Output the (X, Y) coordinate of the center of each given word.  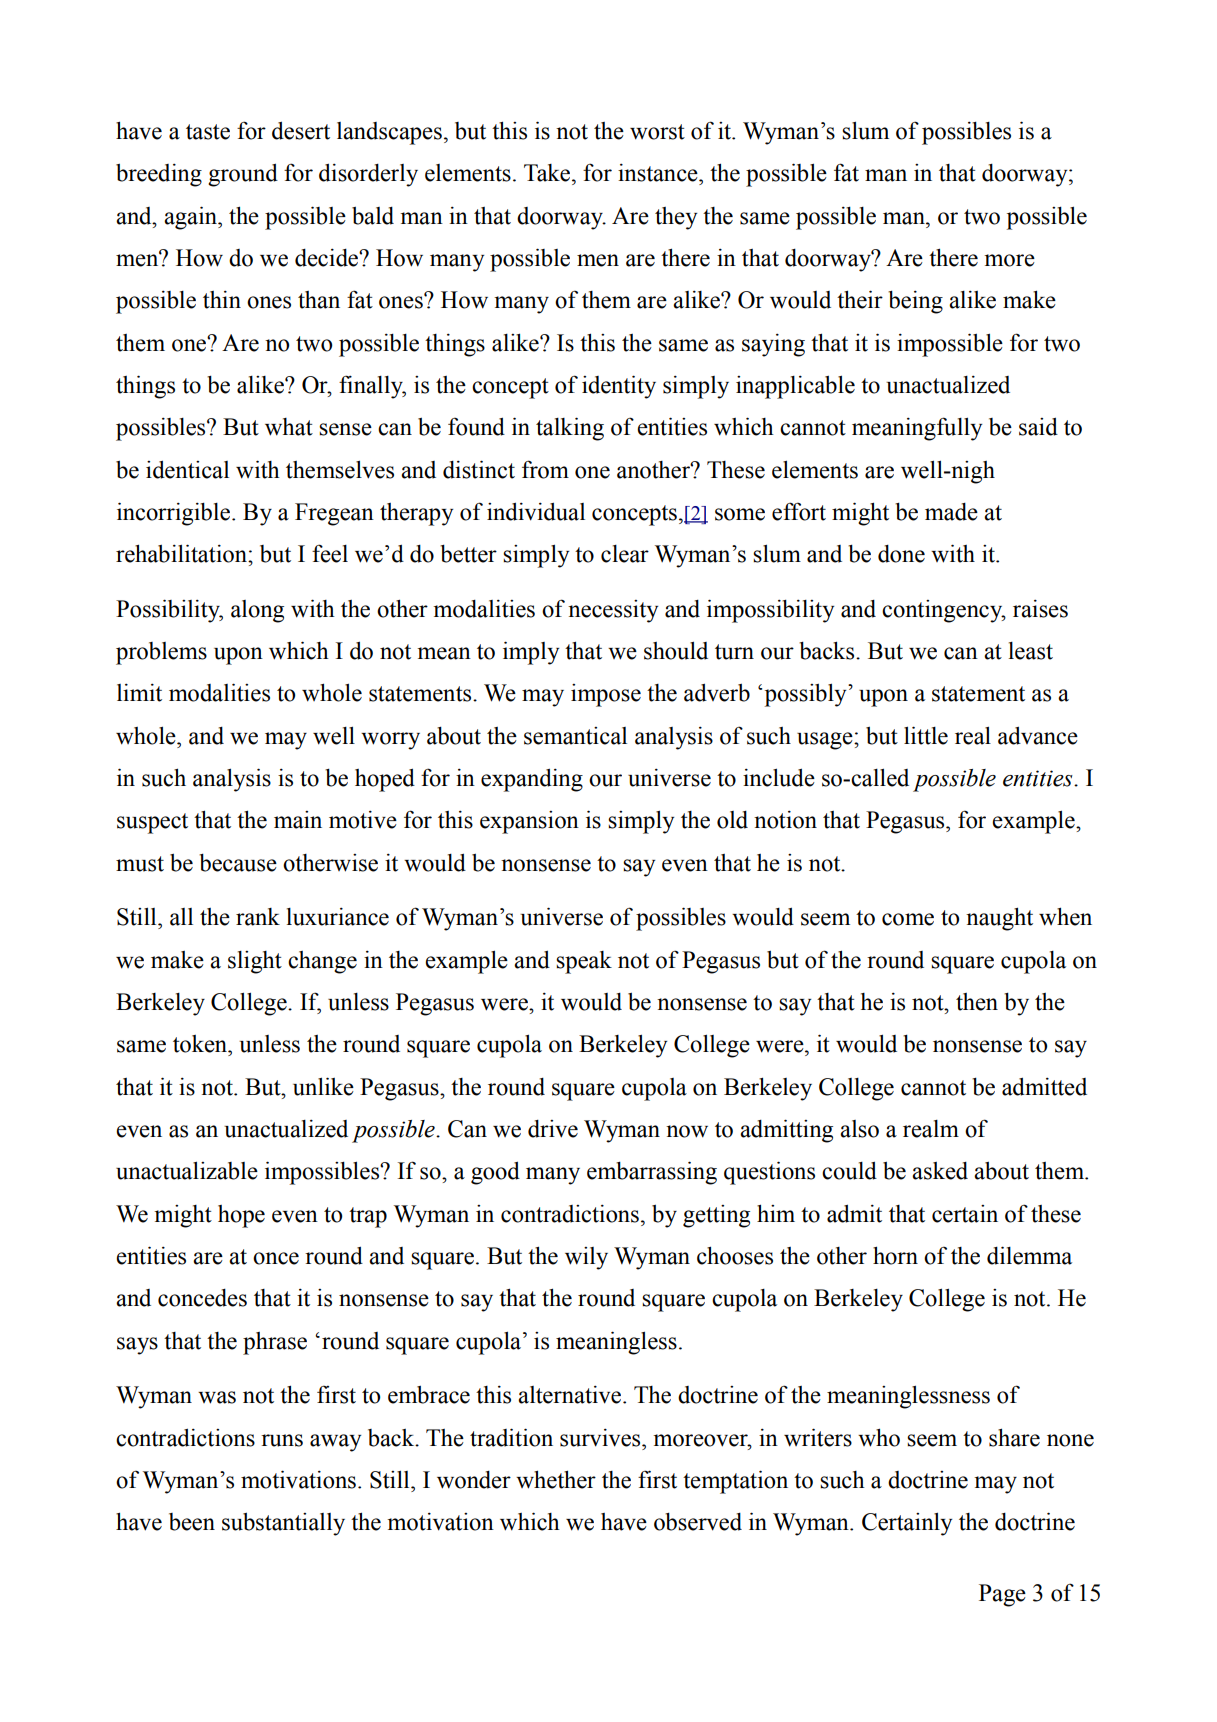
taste (208, 132)
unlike (323, 1086)
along (257, 611)
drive (553, 1129)
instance (659, 173)
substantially (283, 1524)
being (915, 302)
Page (1002, 1595)
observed (698, 1522)
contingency (943, 611)
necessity (613, 611)
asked (940, 1171)
